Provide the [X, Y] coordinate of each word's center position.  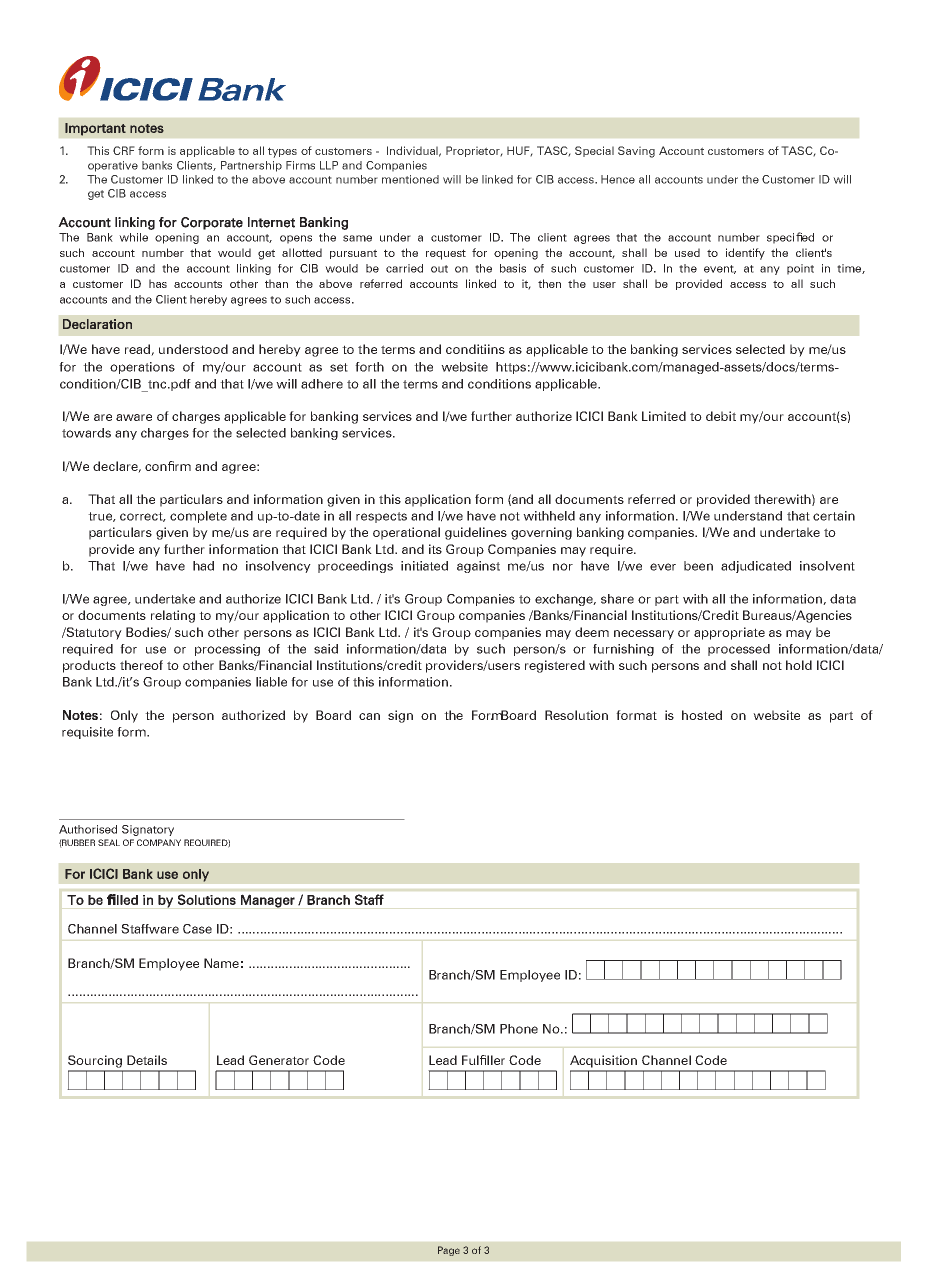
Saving [636, 152]
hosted [702, 715]
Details [147, 1060]
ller [496, 1060]
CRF [124, 150]
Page [449, 1251]
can [369, 716]
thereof [141, 665]
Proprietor [474, 151]
